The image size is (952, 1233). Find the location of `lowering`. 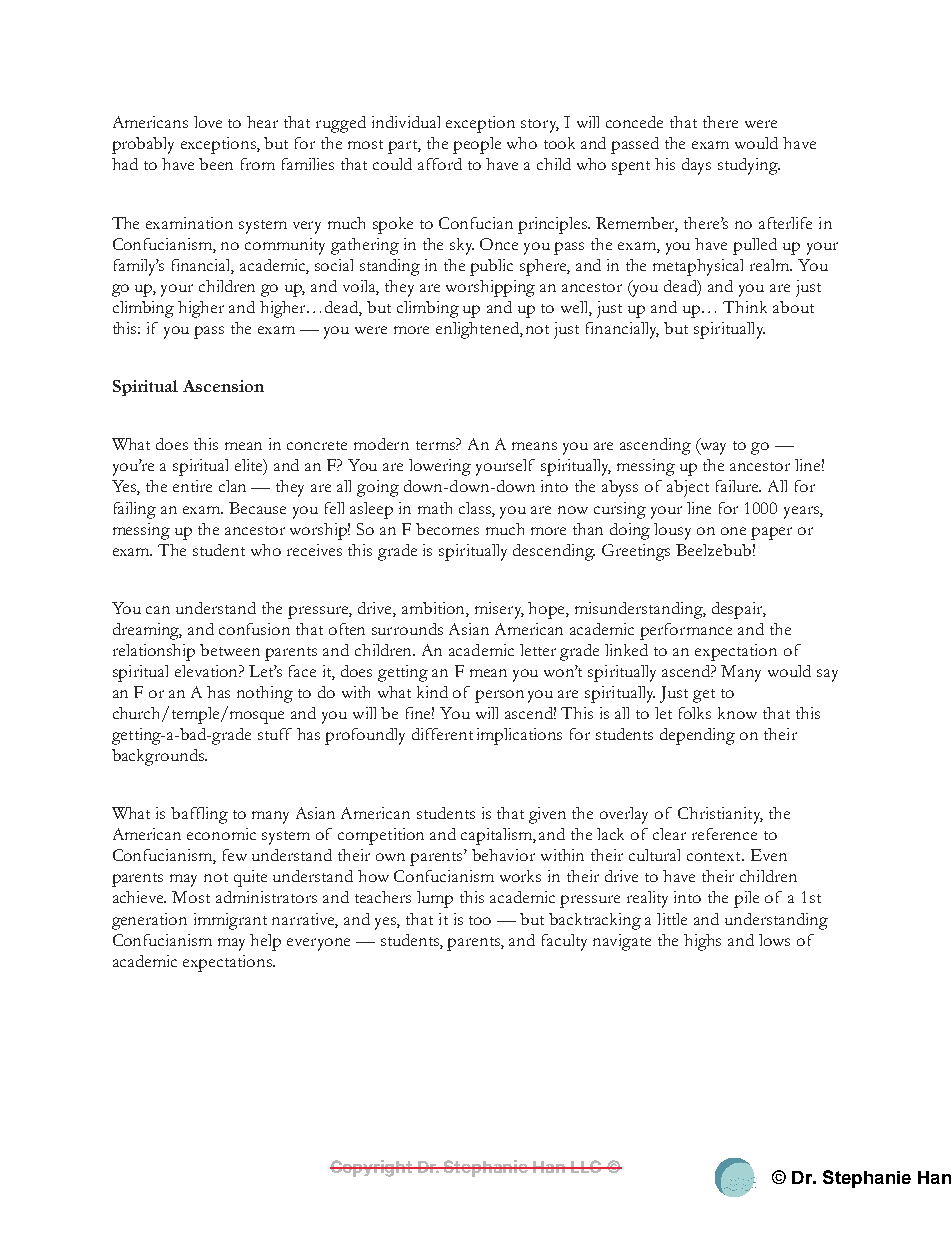

lowering is located at coordinates (440, 467).
